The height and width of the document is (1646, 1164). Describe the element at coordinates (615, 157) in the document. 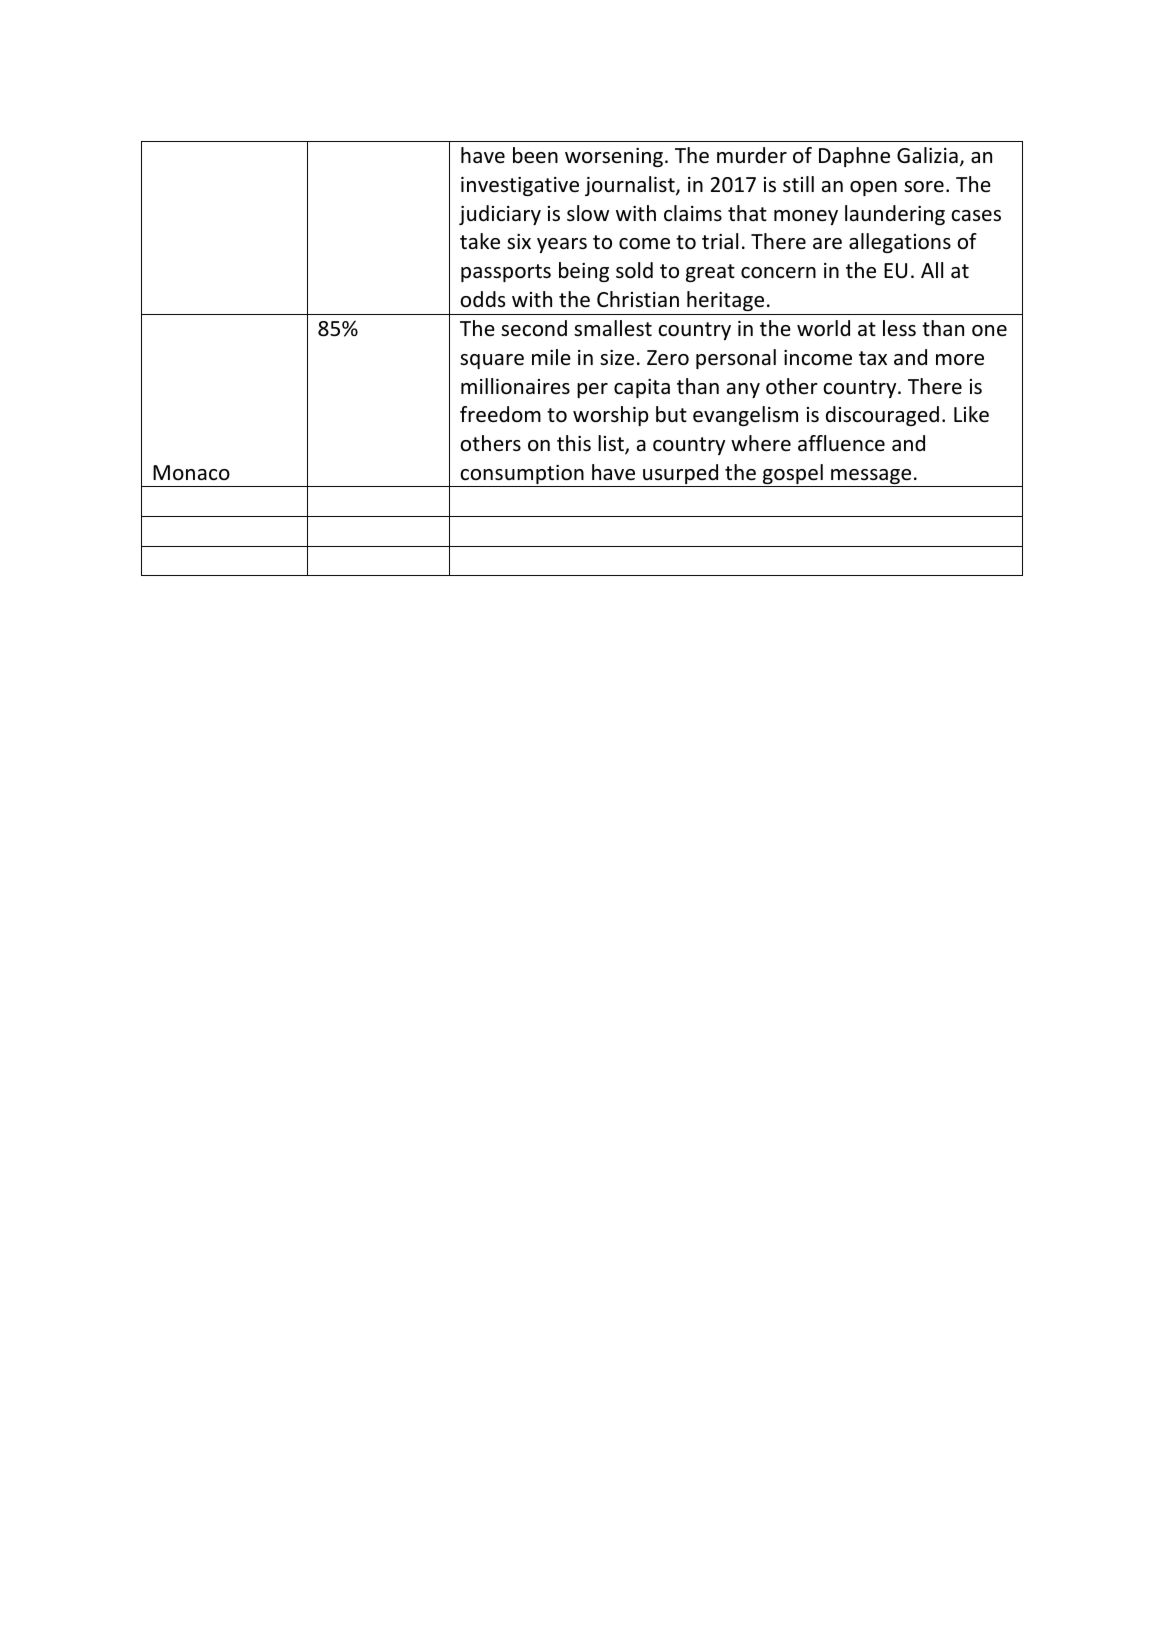

I see `worsening` at that location.
